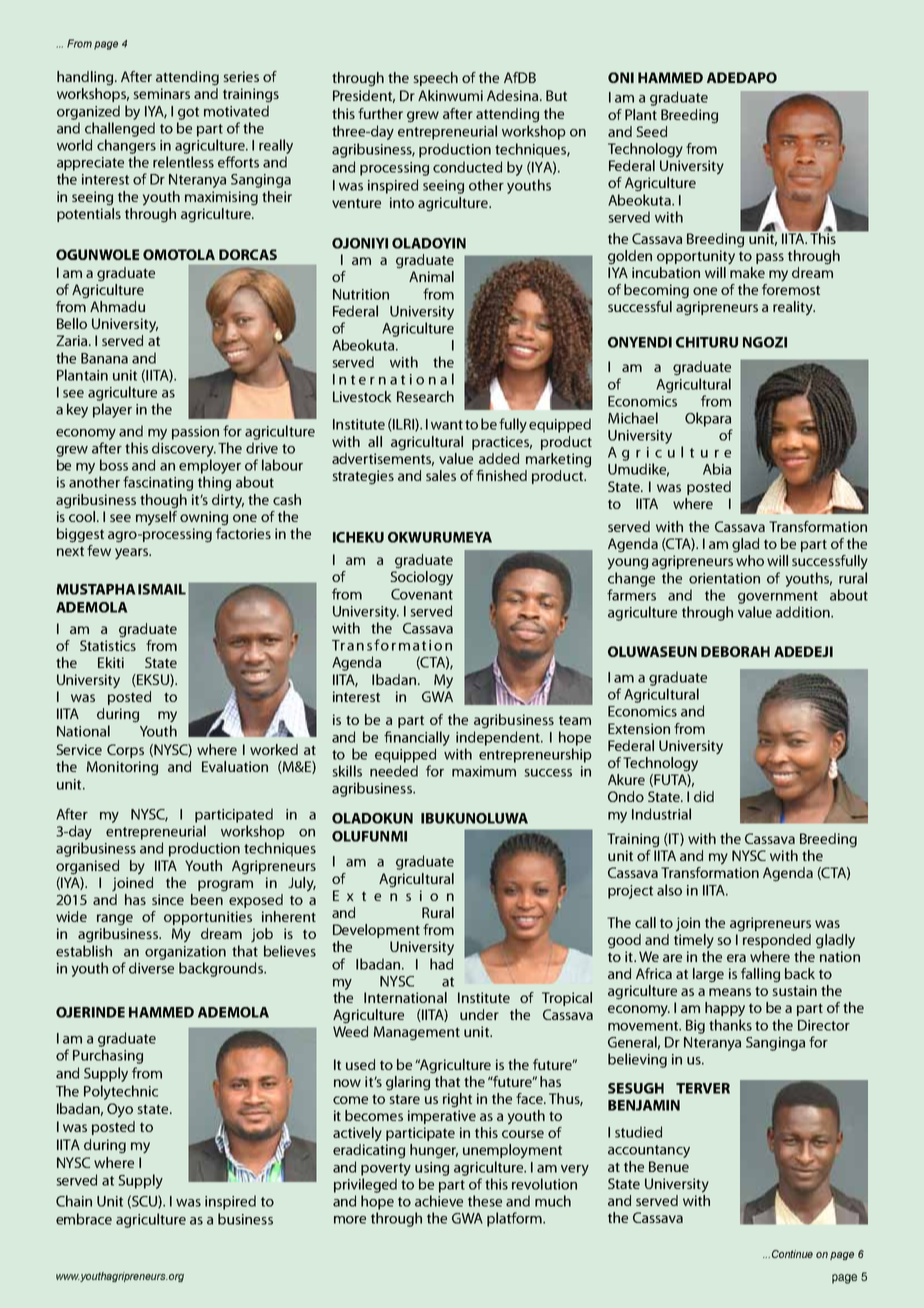 This screenshot has width=924, height=1308. I want to click on achieve, so click(439, 1201).
